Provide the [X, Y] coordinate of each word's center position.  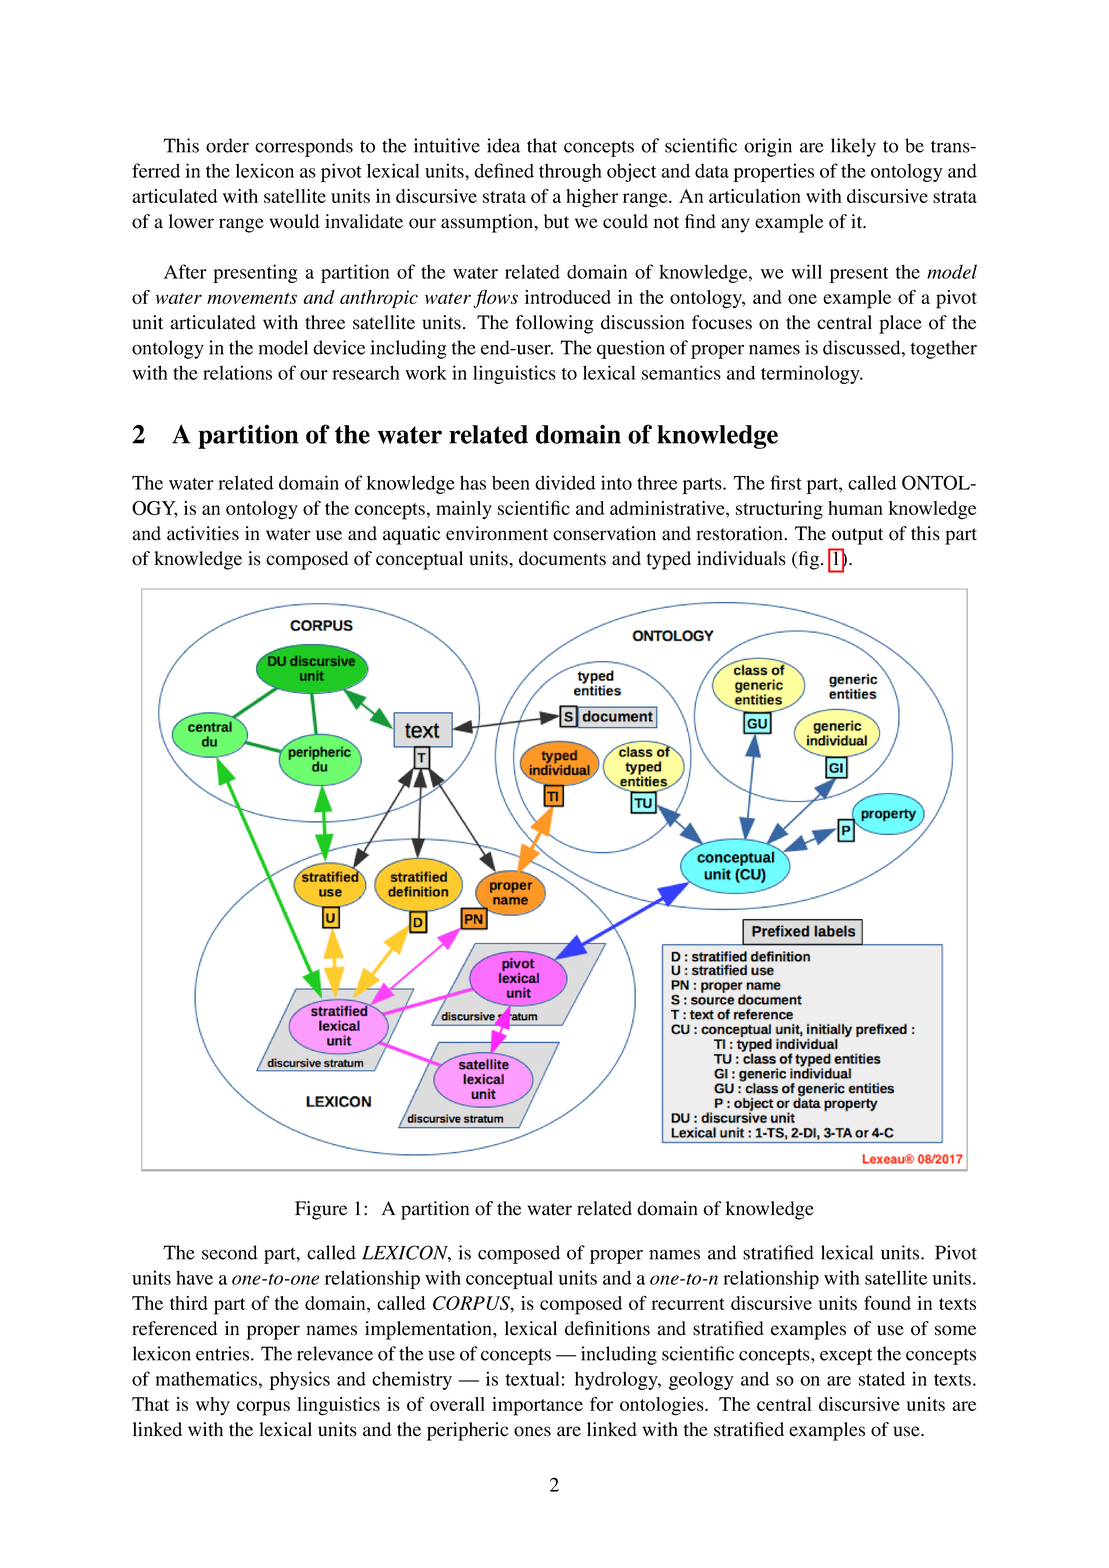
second [230, 1252]
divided [565, 482]
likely [853, 147]
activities [203, 533]
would [294, 221]
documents [562, 558]
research [366, 372]
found [887, 1302]
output [857, 536]
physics [299, 1380]
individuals [741, 558]
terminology [811, 374]
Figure [321, 1210]
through [570, 172]
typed [669, 560]
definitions [607, 1328]
